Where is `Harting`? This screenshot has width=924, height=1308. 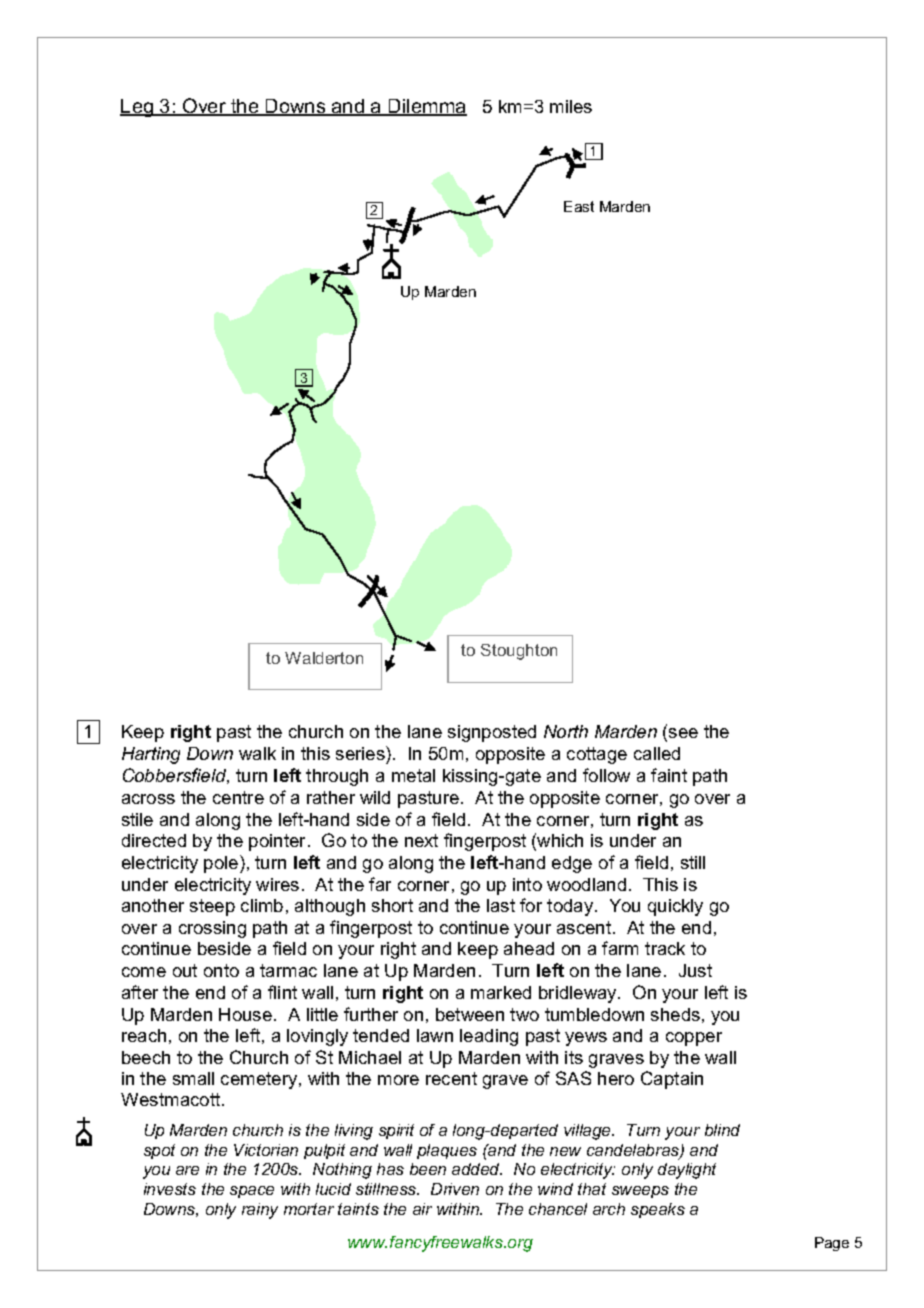 Harting is located at coordinates (151, 755).
